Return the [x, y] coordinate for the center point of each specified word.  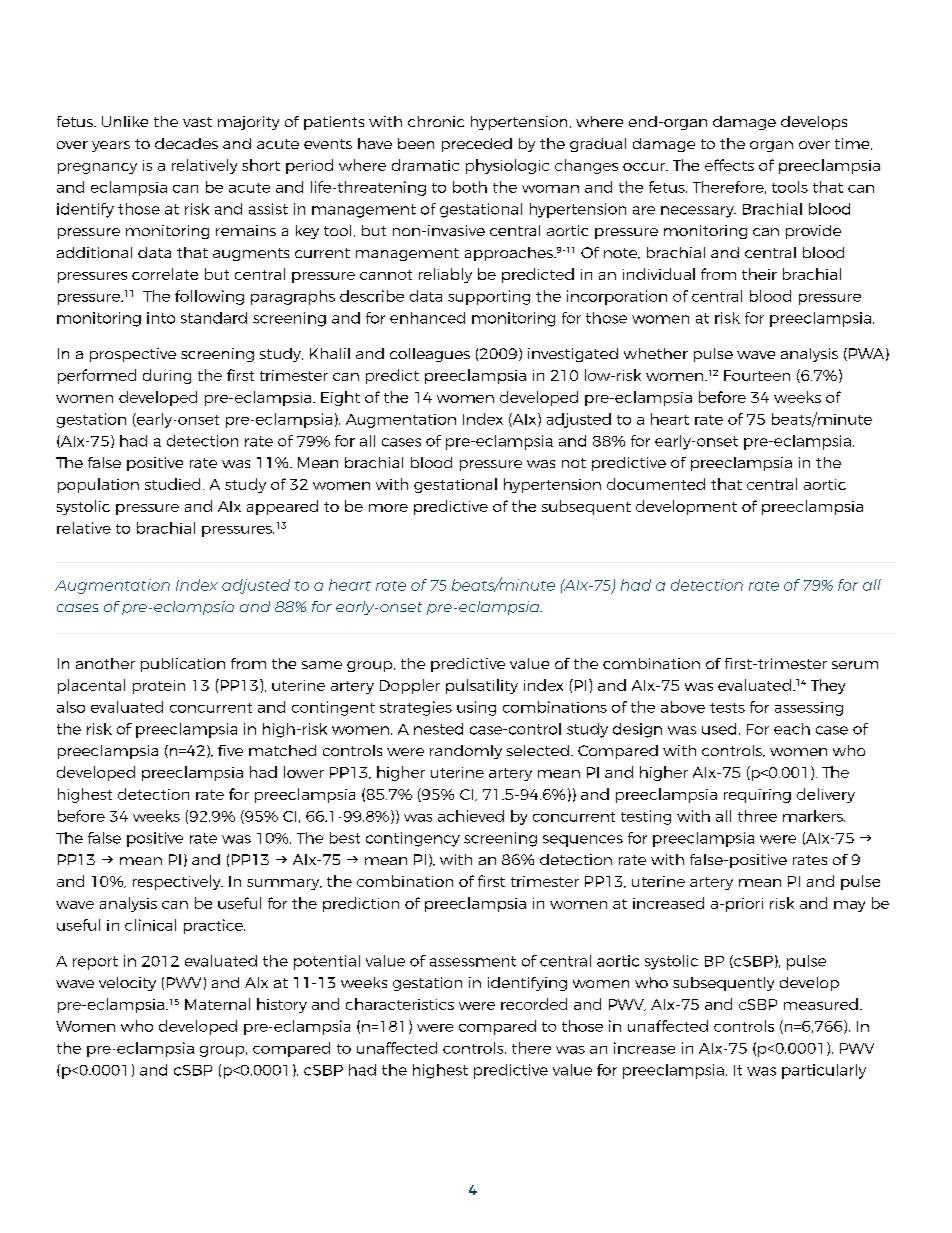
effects [729, 165]
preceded [477, 145]
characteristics [400, 1004]
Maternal [217, 1004]
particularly [824, 1071]
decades [186, 143]
